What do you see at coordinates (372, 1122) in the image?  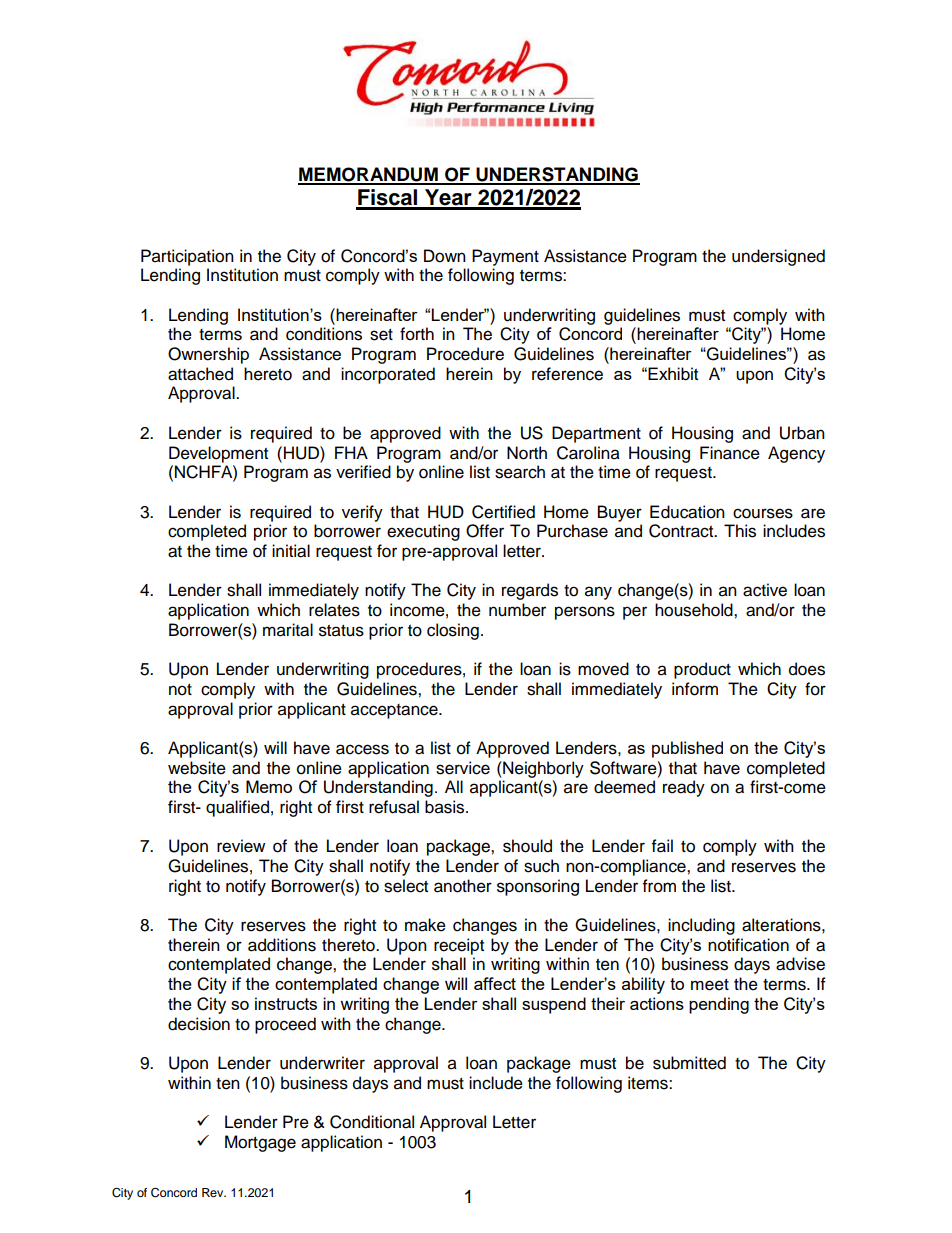 I see `Conditional` at bounding box center [372, 1122].
